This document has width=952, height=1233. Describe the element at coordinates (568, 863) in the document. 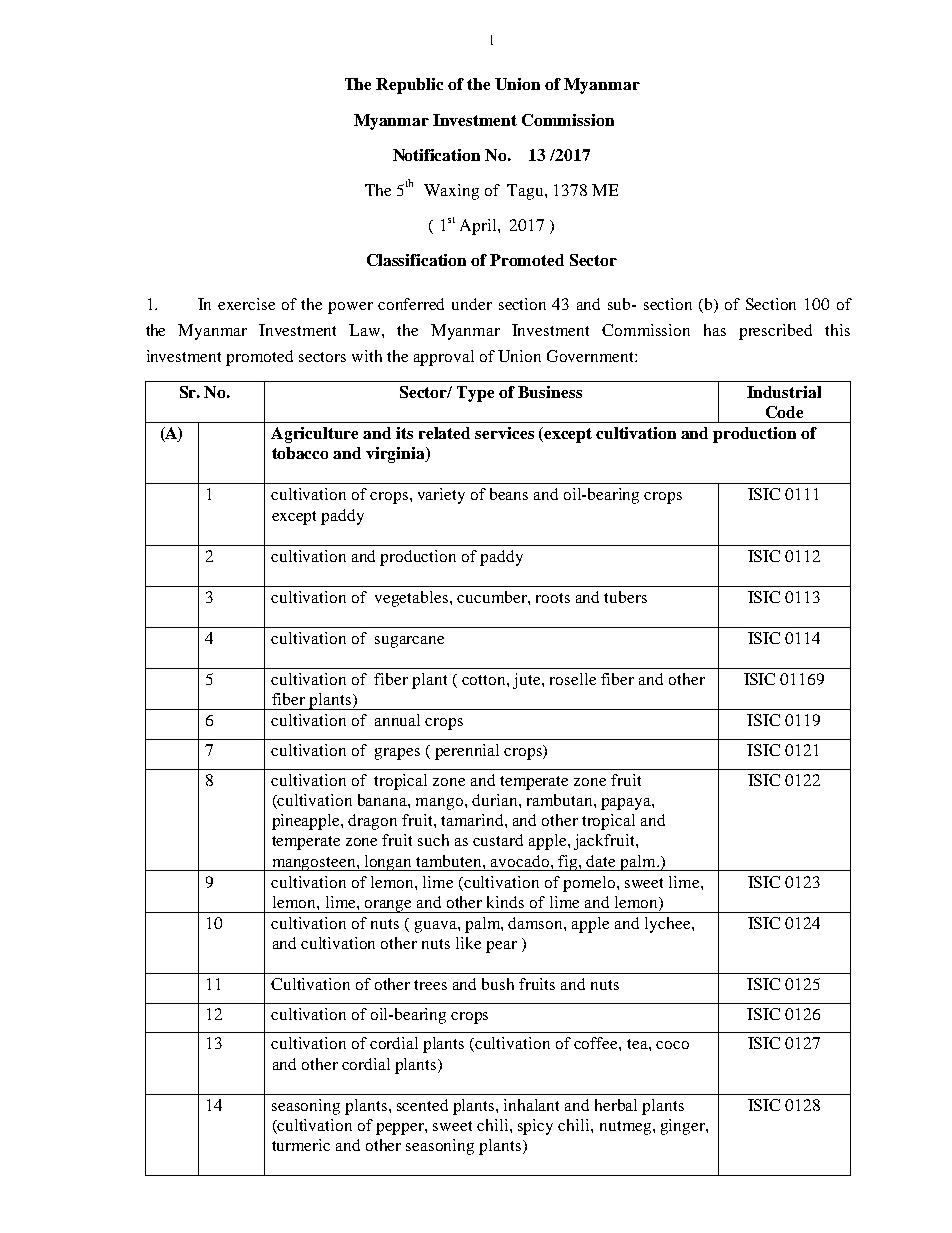

I see `fig` at that location.
